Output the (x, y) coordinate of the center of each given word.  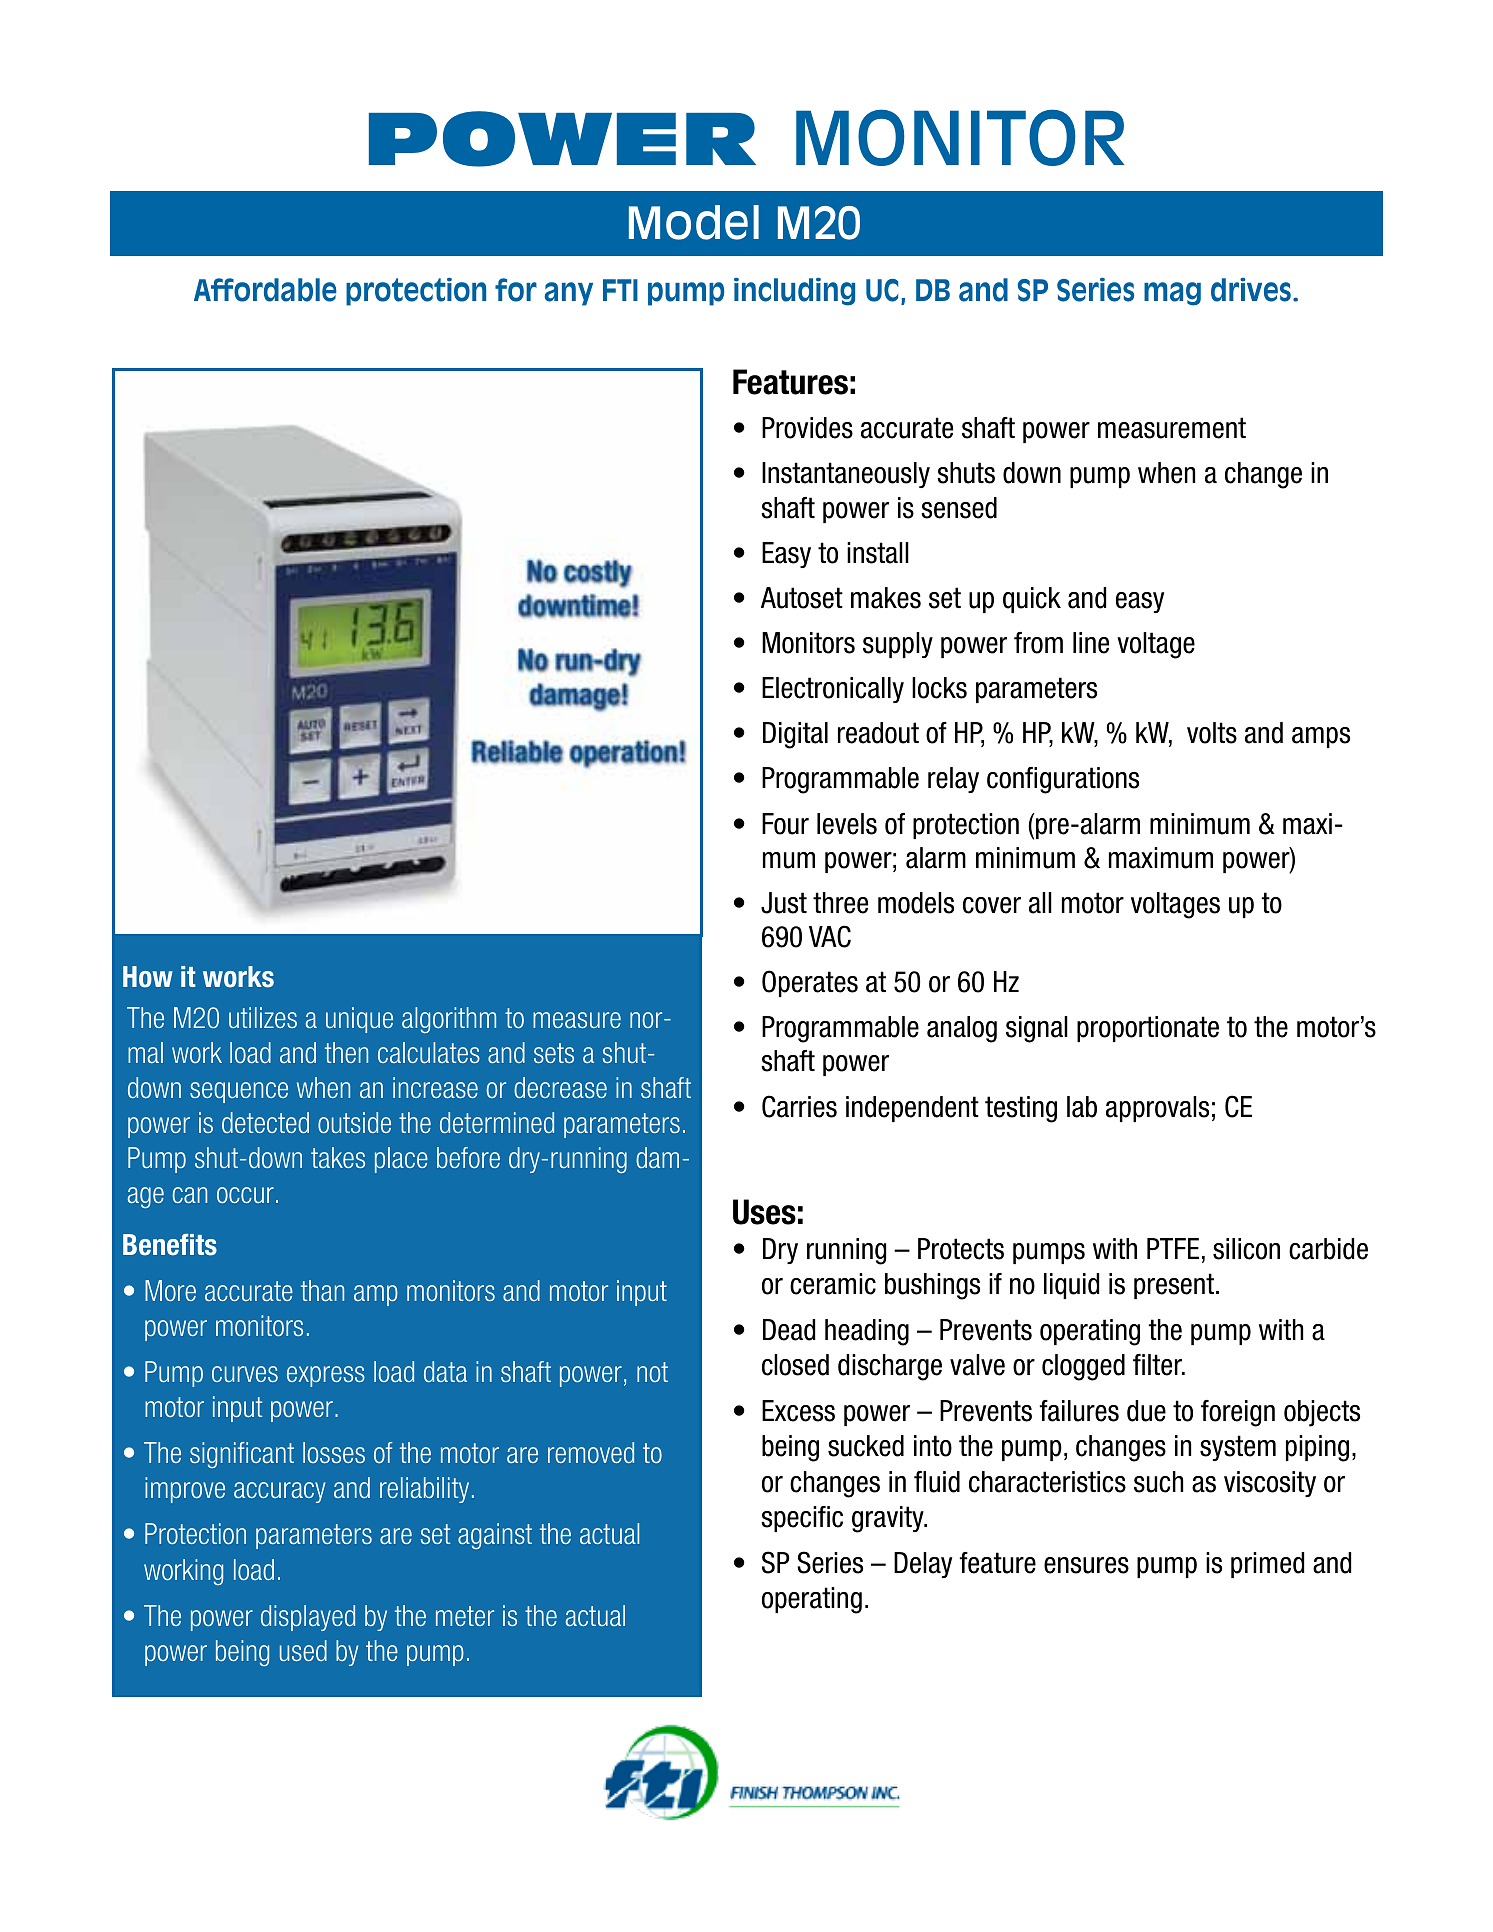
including (794, 292)
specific (802, 1519)
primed (1267, 1565)
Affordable (265, 290)
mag (1172, 294)
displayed (308, 1618)
